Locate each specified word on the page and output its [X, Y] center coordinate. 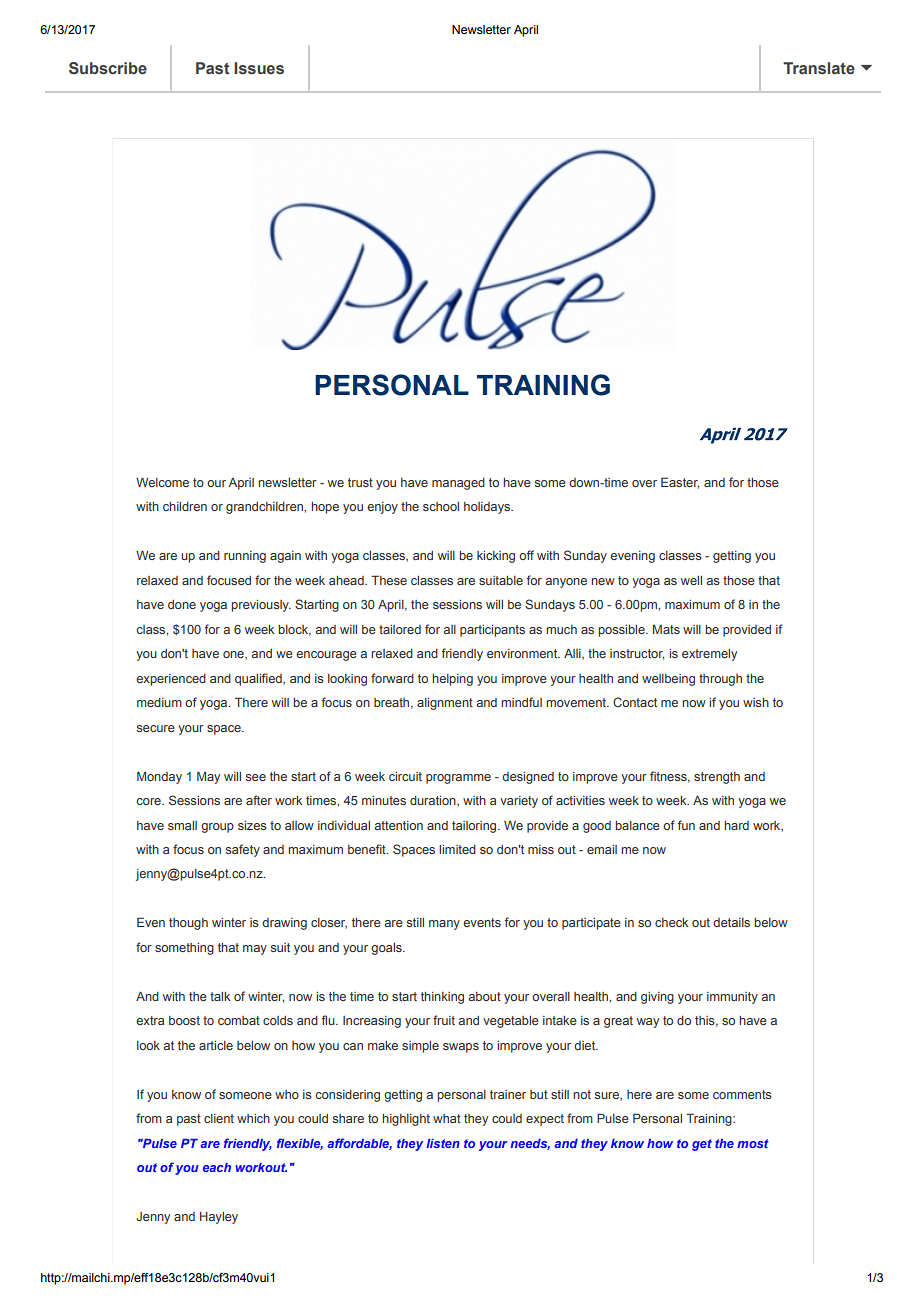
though [188, 924]
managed [458, 484]
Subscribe [108, 68]
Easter [680, 483]
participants [492, 631]
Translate [819, 68]
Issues [259, 68]
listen [443, 1143]
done [182, 604]
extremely [709, 655]
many [444, 925]
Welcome [162, 482]
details [731, 922]
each [217, 1167]
